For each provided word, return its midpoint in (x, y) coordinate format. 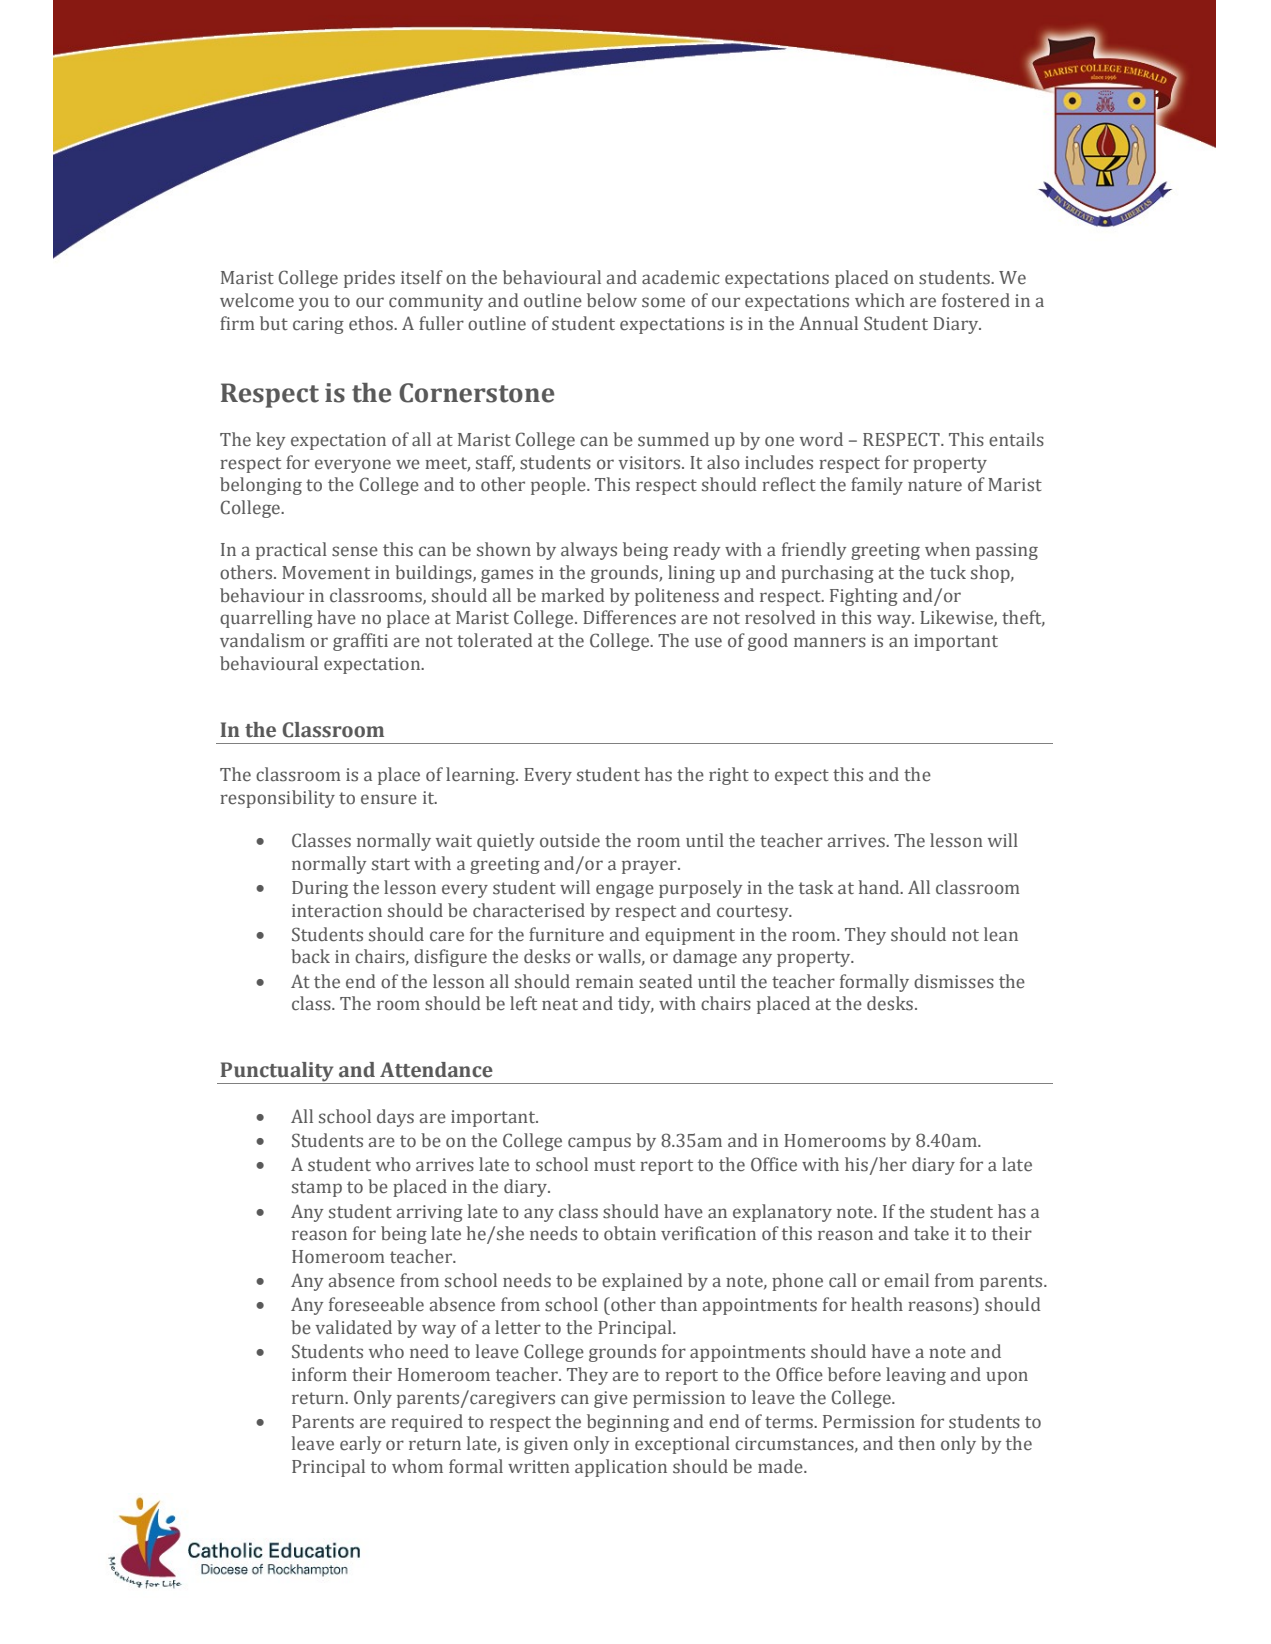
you (314, 304)
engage (625, 891)
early (360, 1445)
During (320, 889)
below (612, 300)
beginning (628, 1423)
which (880, 300)
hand (880, 887)
